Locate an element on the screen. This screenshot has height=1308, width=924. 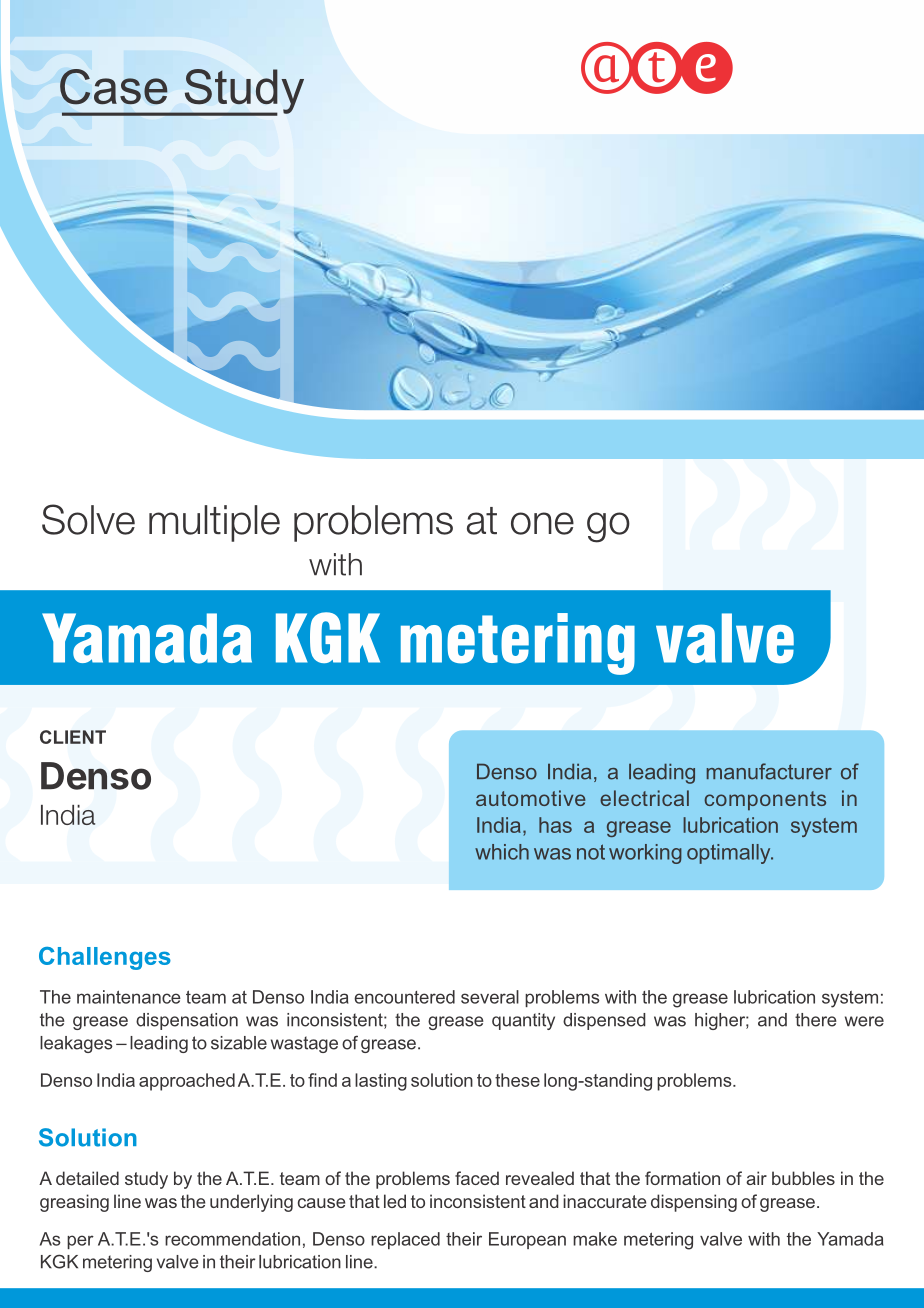
multiple is located at coordinates (214, 523).
